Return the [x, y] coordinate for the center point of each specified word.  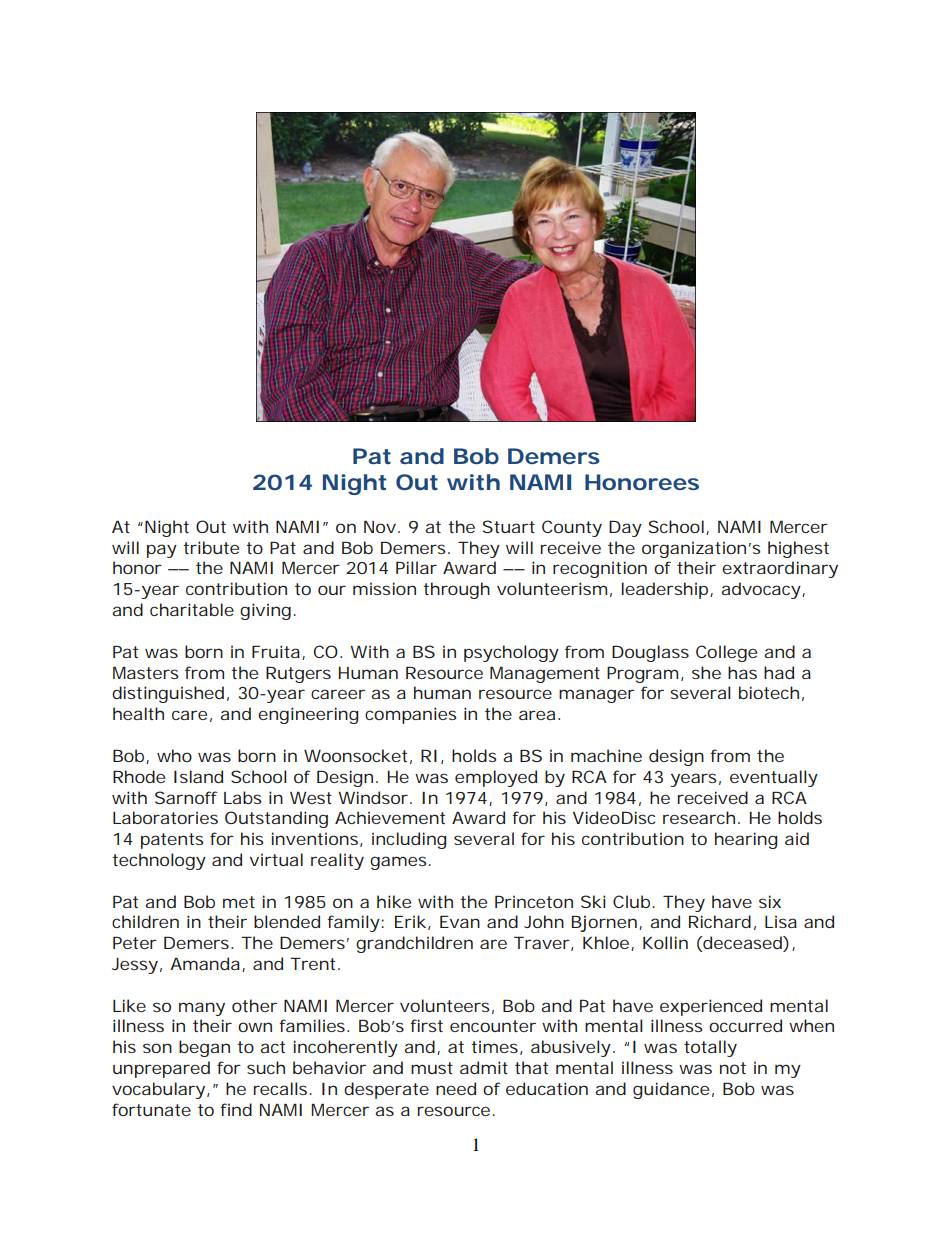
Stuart [509, 526]
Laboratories [165, 817]
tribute [211, 547]
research [699, 817]
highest [798, 549]
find [236, 1109]
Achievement [390, 817]
